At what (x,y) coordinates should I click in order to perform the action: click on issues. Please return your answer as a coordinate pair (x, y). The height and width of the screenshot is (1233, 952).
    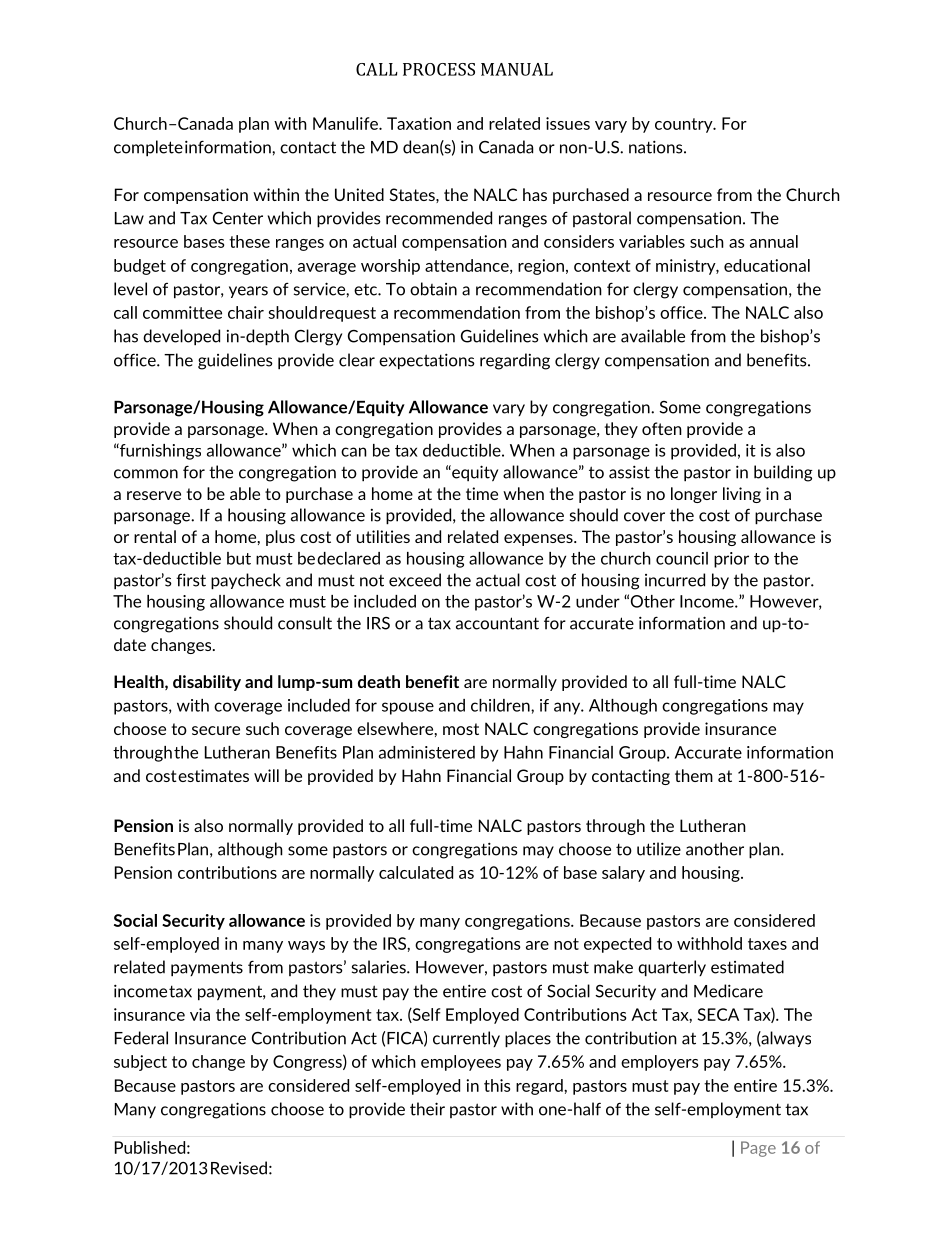
    Looking at the image, I should click on (568, 123).
